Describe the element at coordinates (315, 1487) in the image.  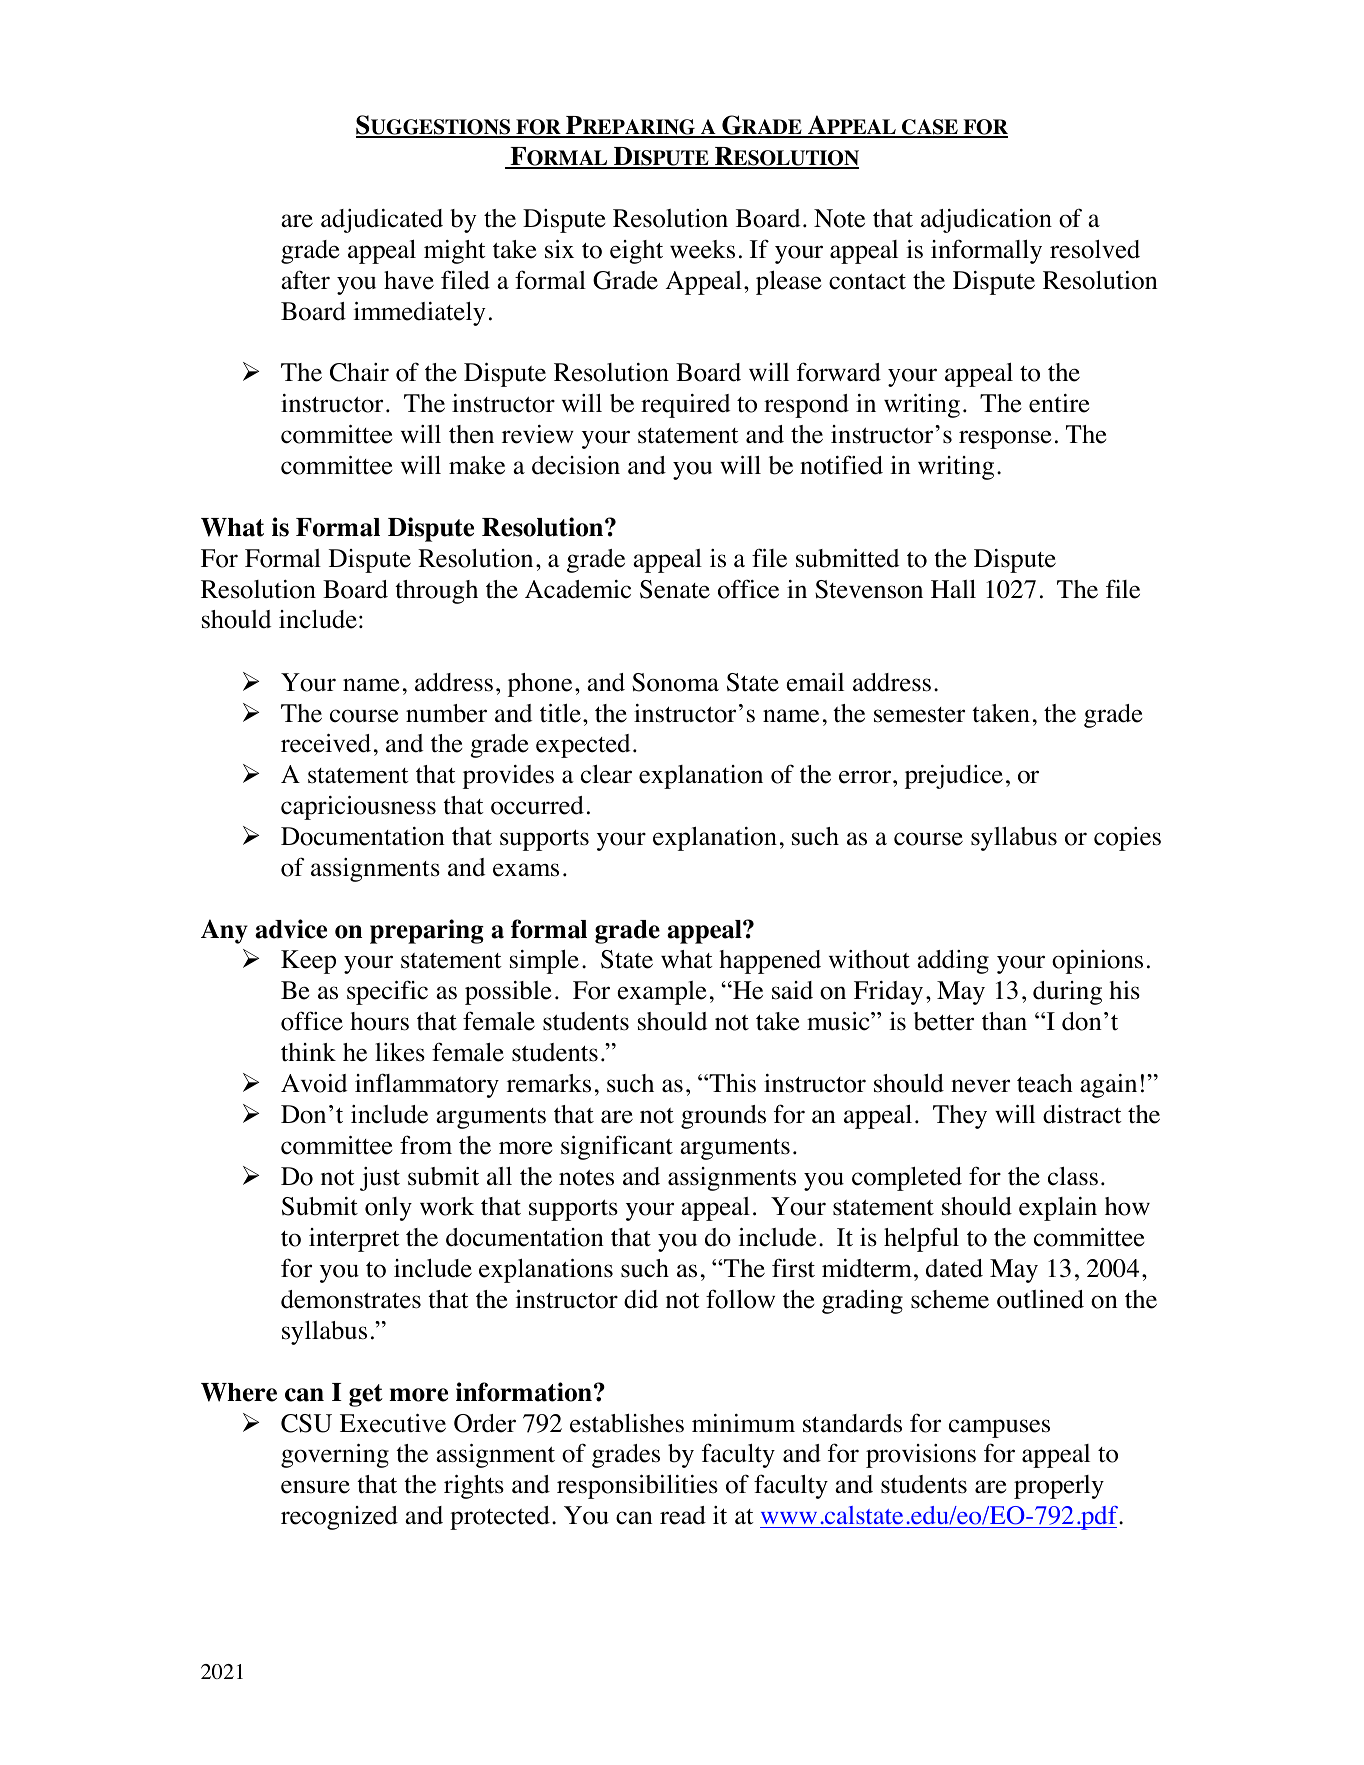
I see `ensure` at that location.
